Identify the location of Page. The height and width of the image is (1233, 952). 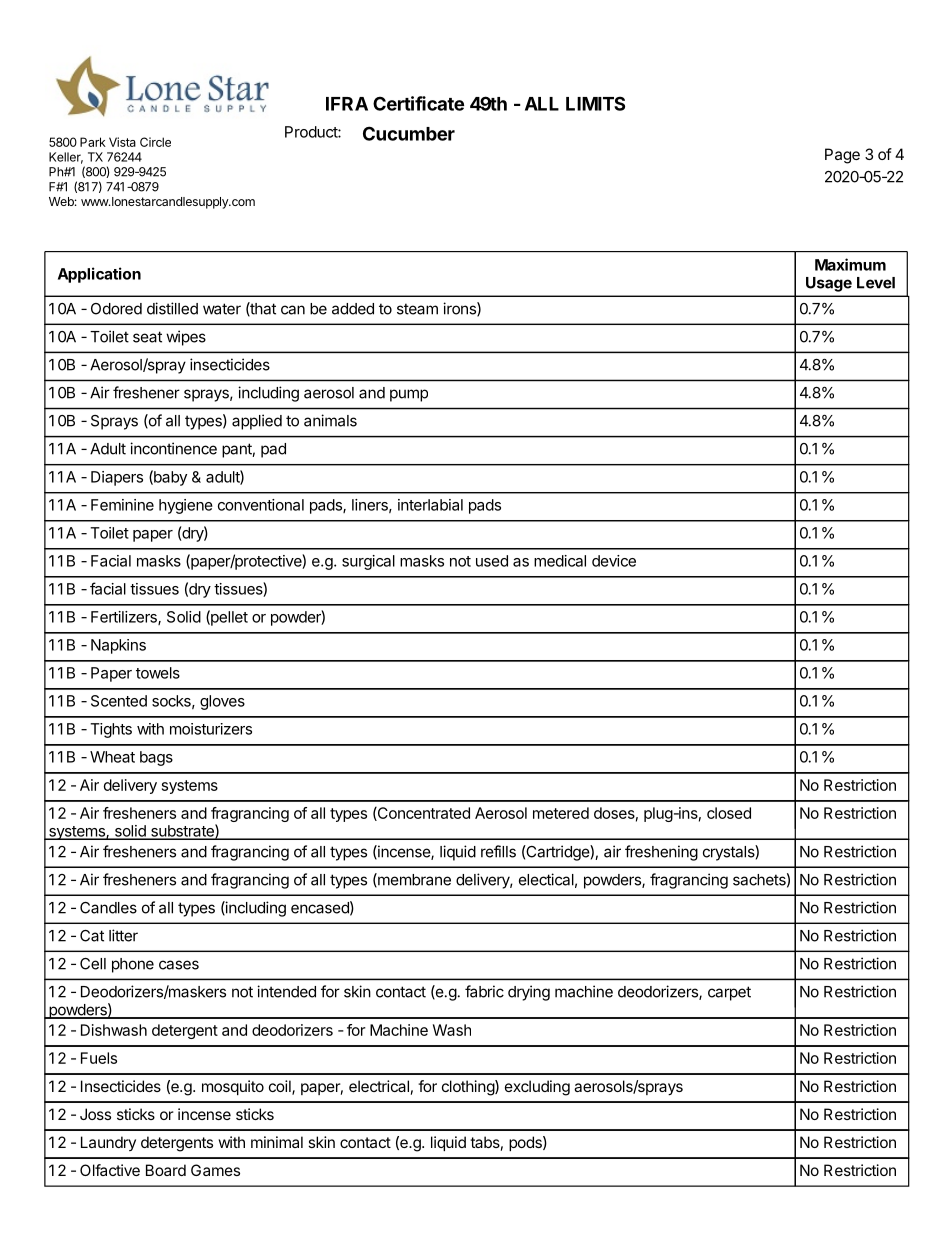
(842, 156).
